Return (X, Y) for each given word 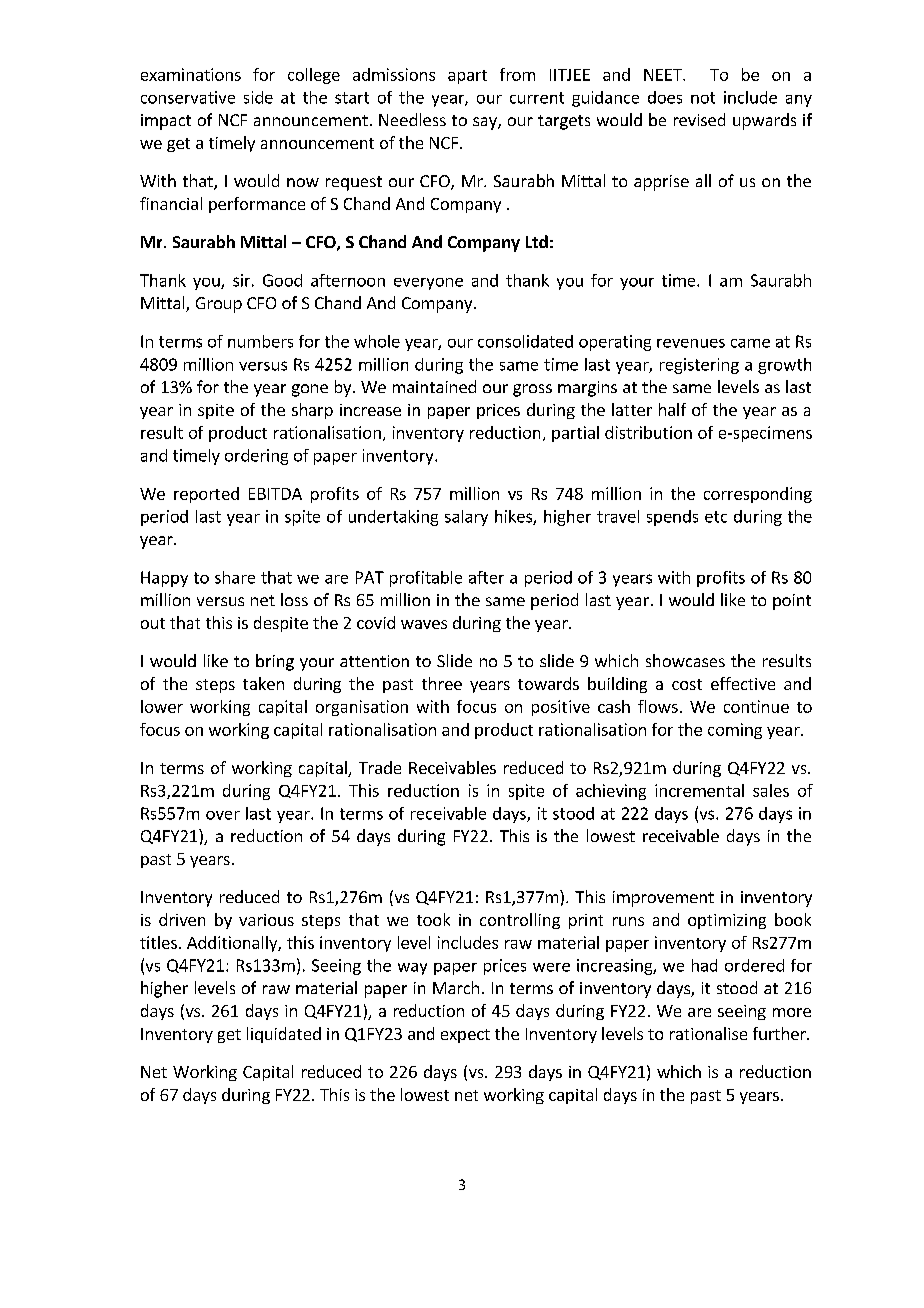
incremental (699, 790)
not (703, 98)
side (258, 97)
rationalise (708, 1033)
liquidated (284, 1035)
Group (219, 305)
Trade (380, 767)
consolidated (525, 341)
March (456, 987)
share (235, 577)
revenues (691, 343)
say (486, 123)
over (223, 815)
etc (716, 517)
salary (466, 518)
